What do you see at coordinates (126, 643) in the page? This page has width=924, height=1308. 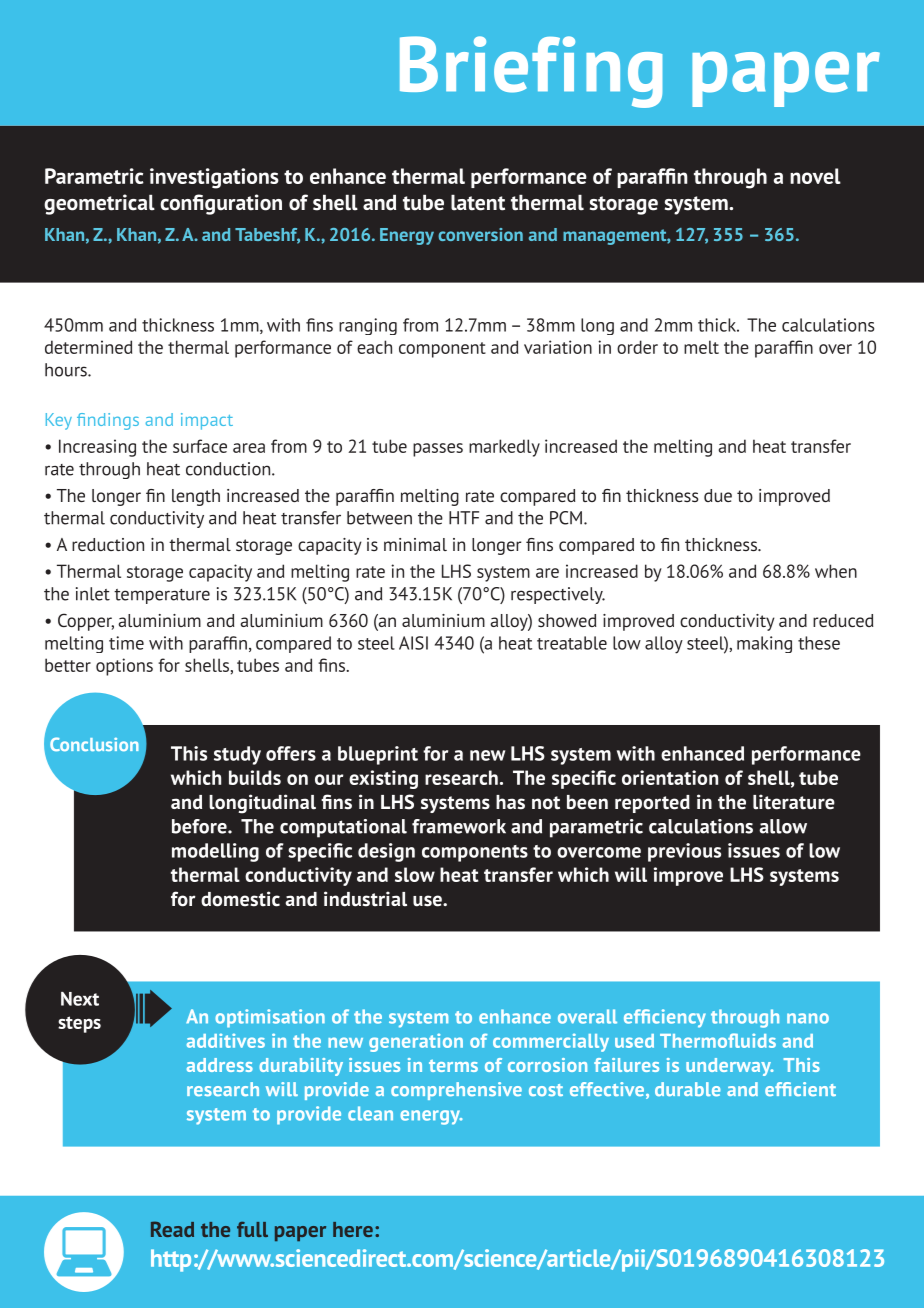 I see `time` at bounding box center [126, 643].
